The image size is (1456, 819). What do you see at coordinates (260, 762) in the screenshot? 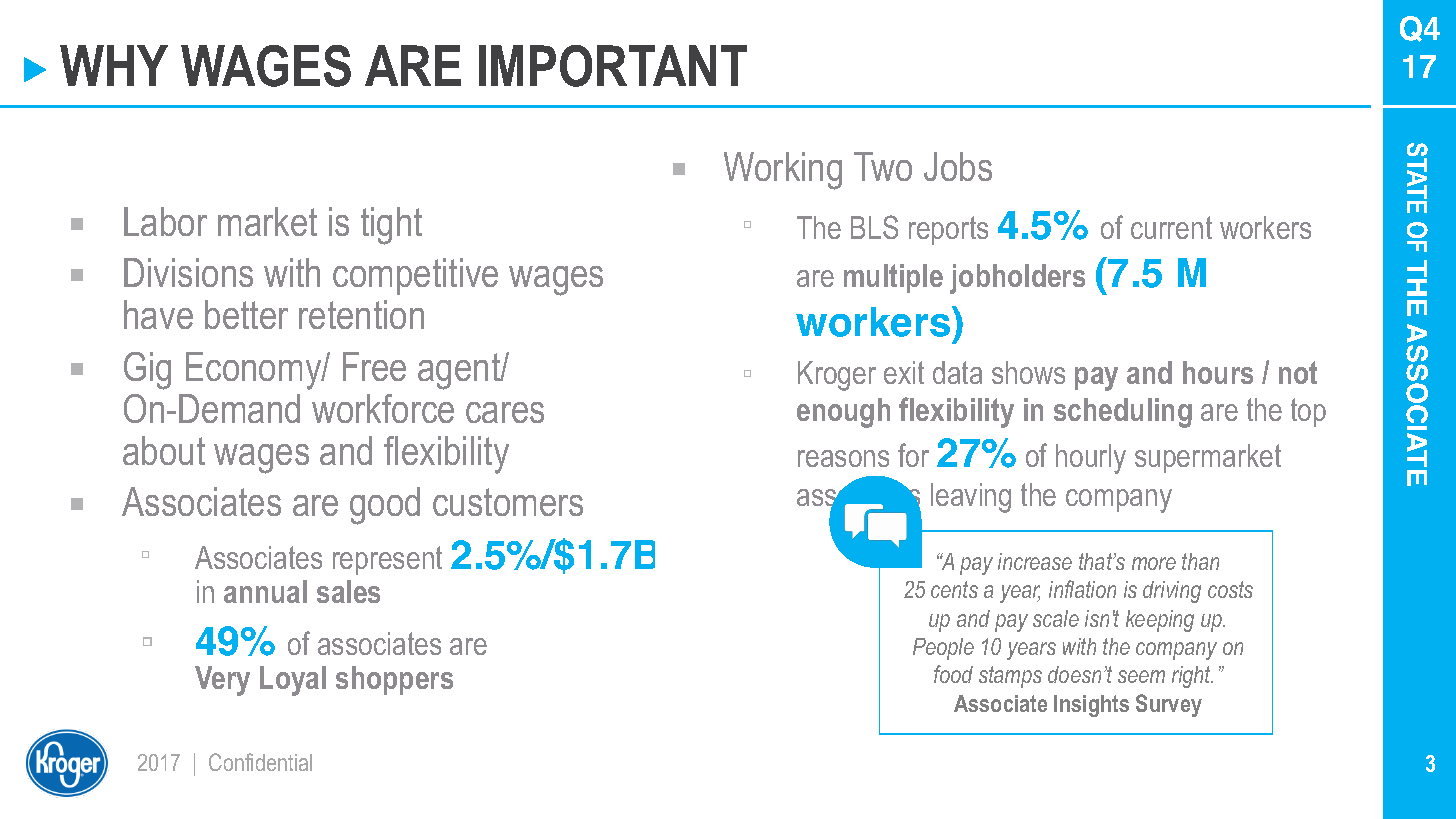
I see `Confidential` at bounding box center [260, 762].
